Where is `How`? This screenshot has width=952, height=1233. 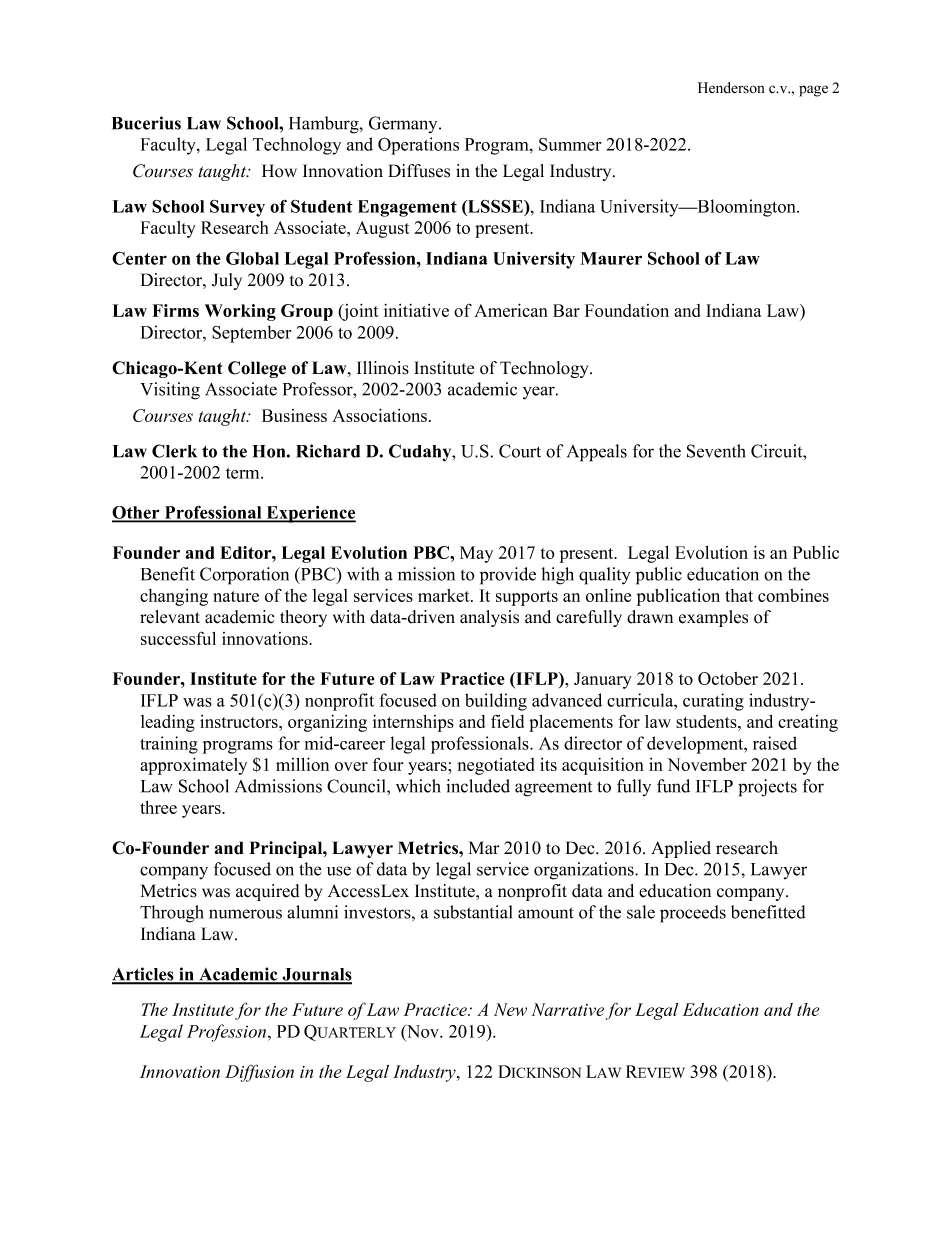
How is located at coordinates (279, 171).
